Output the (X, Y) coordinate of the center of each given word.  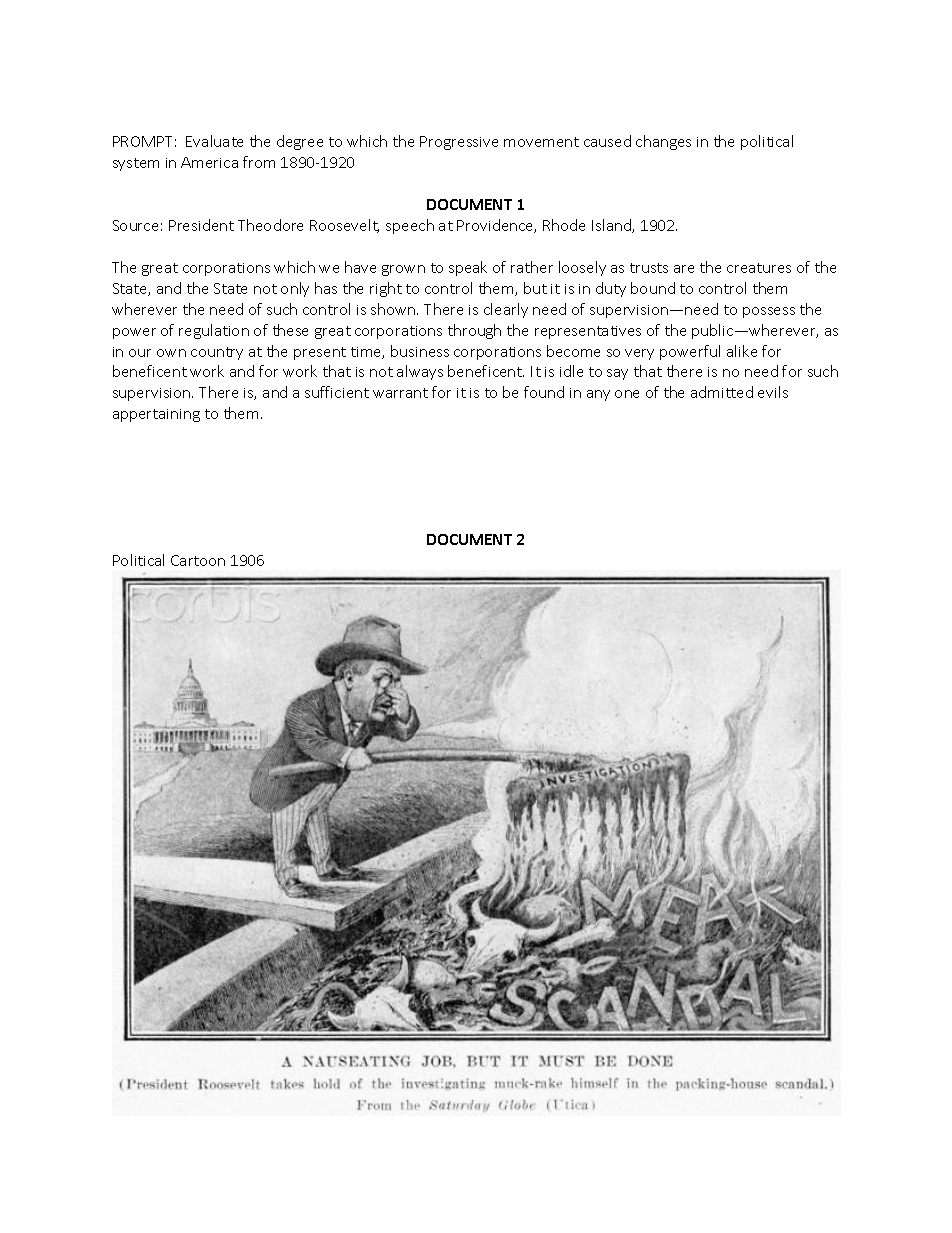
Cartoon (198, 560)
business (420, 351)
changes (663, 142)
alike (742, 351)
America (209, 162)
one (627, 394)
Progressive (459, 143)
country (217, 353)
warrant (400, 393)
